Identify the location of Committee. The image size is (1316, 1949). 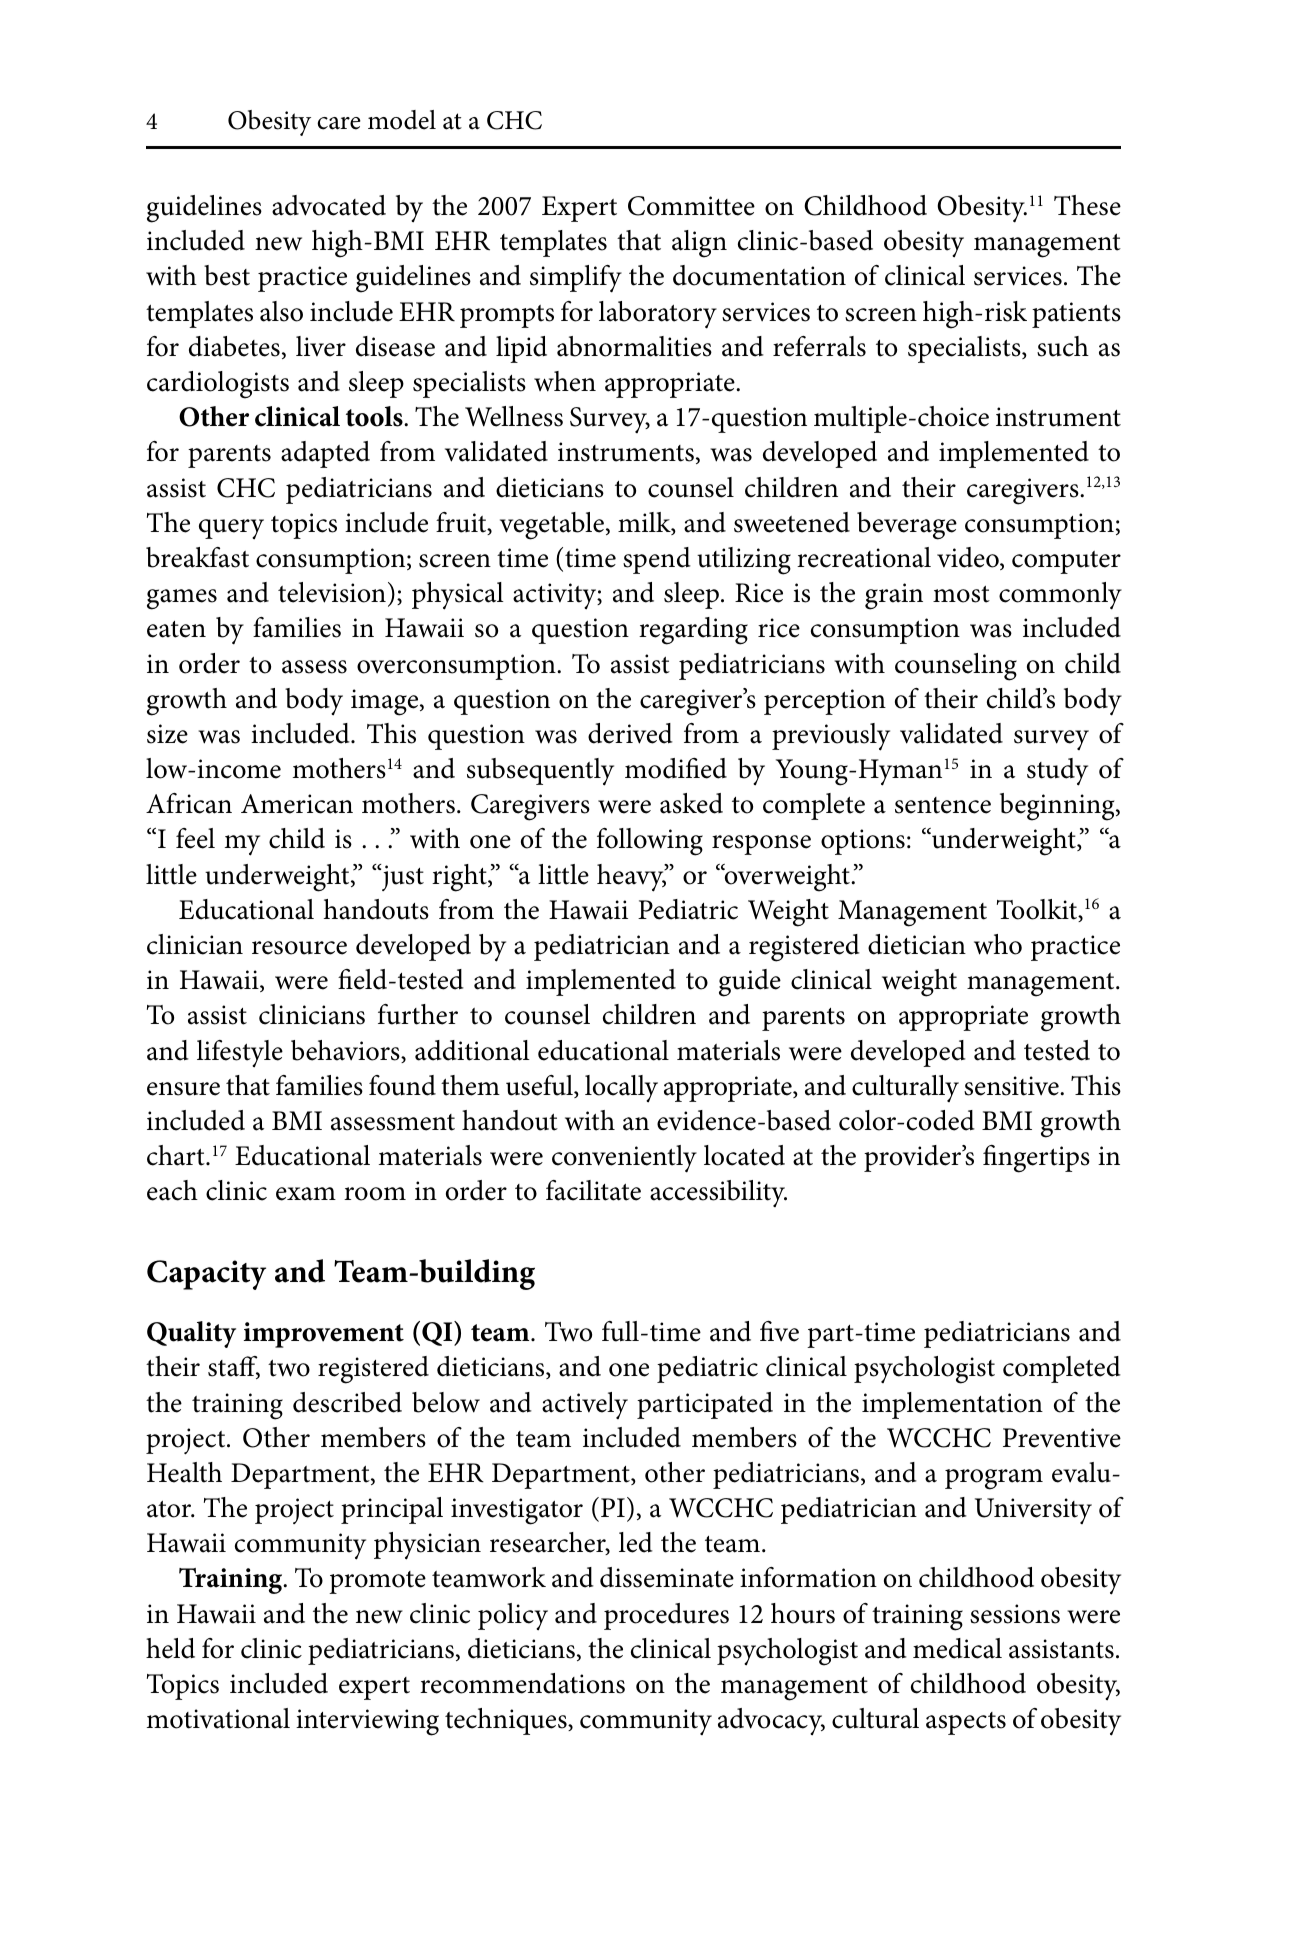
(691, 206).
